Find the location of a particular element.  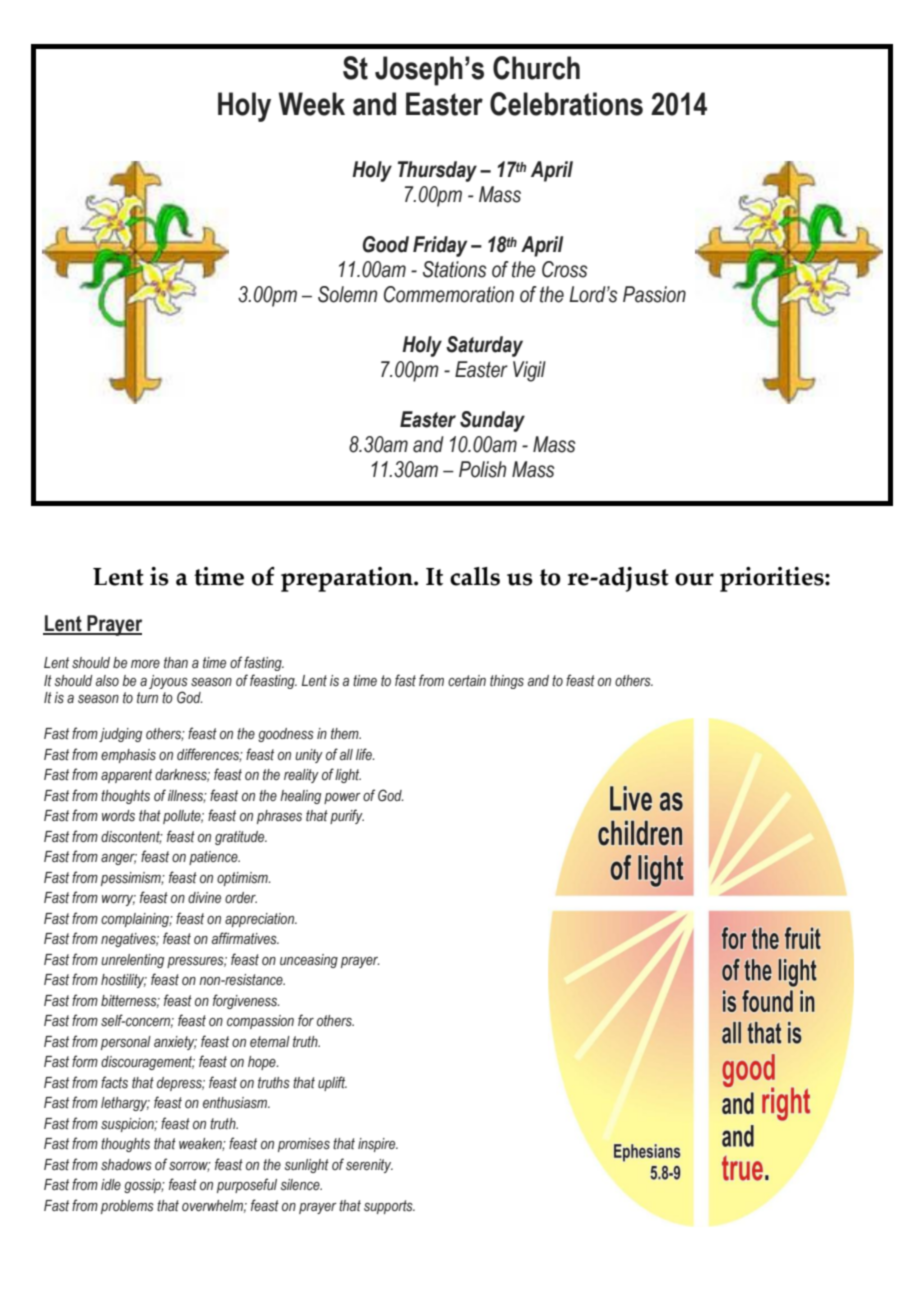

gossip is located at coordinates (144, 1186).
